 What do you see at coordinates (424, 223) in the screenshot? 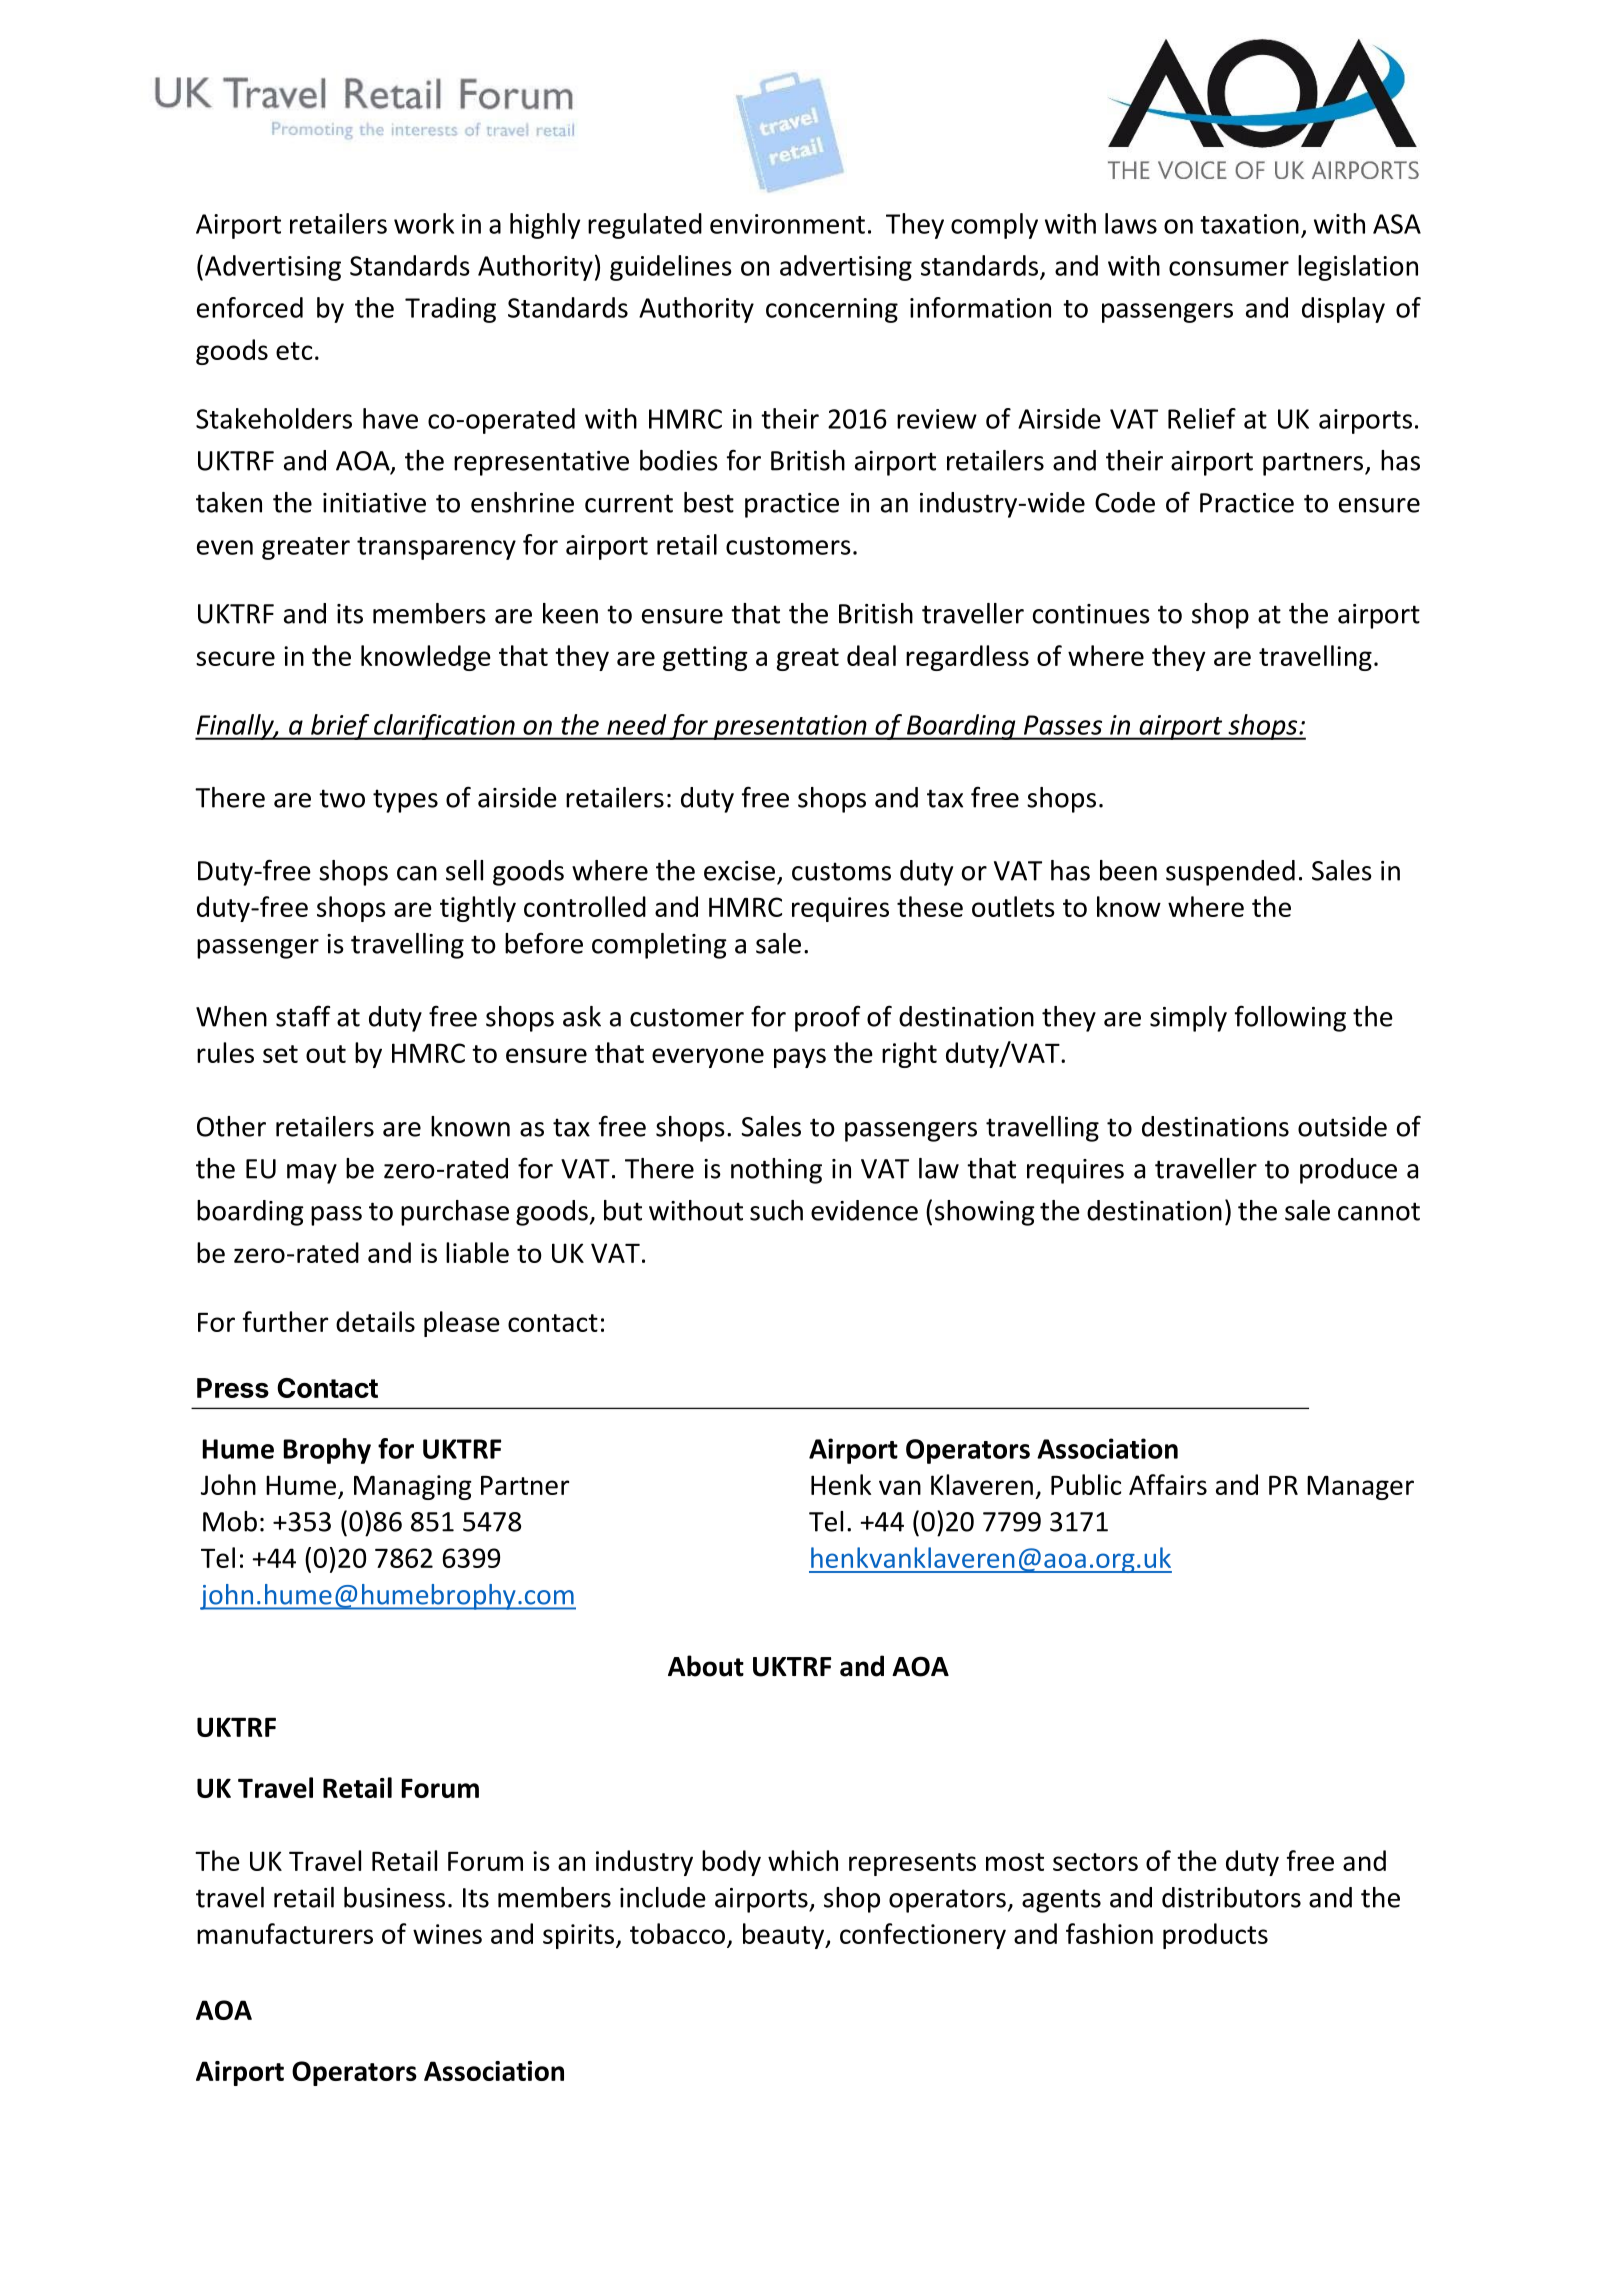
I see `work` at bounding box center [424, 223].
